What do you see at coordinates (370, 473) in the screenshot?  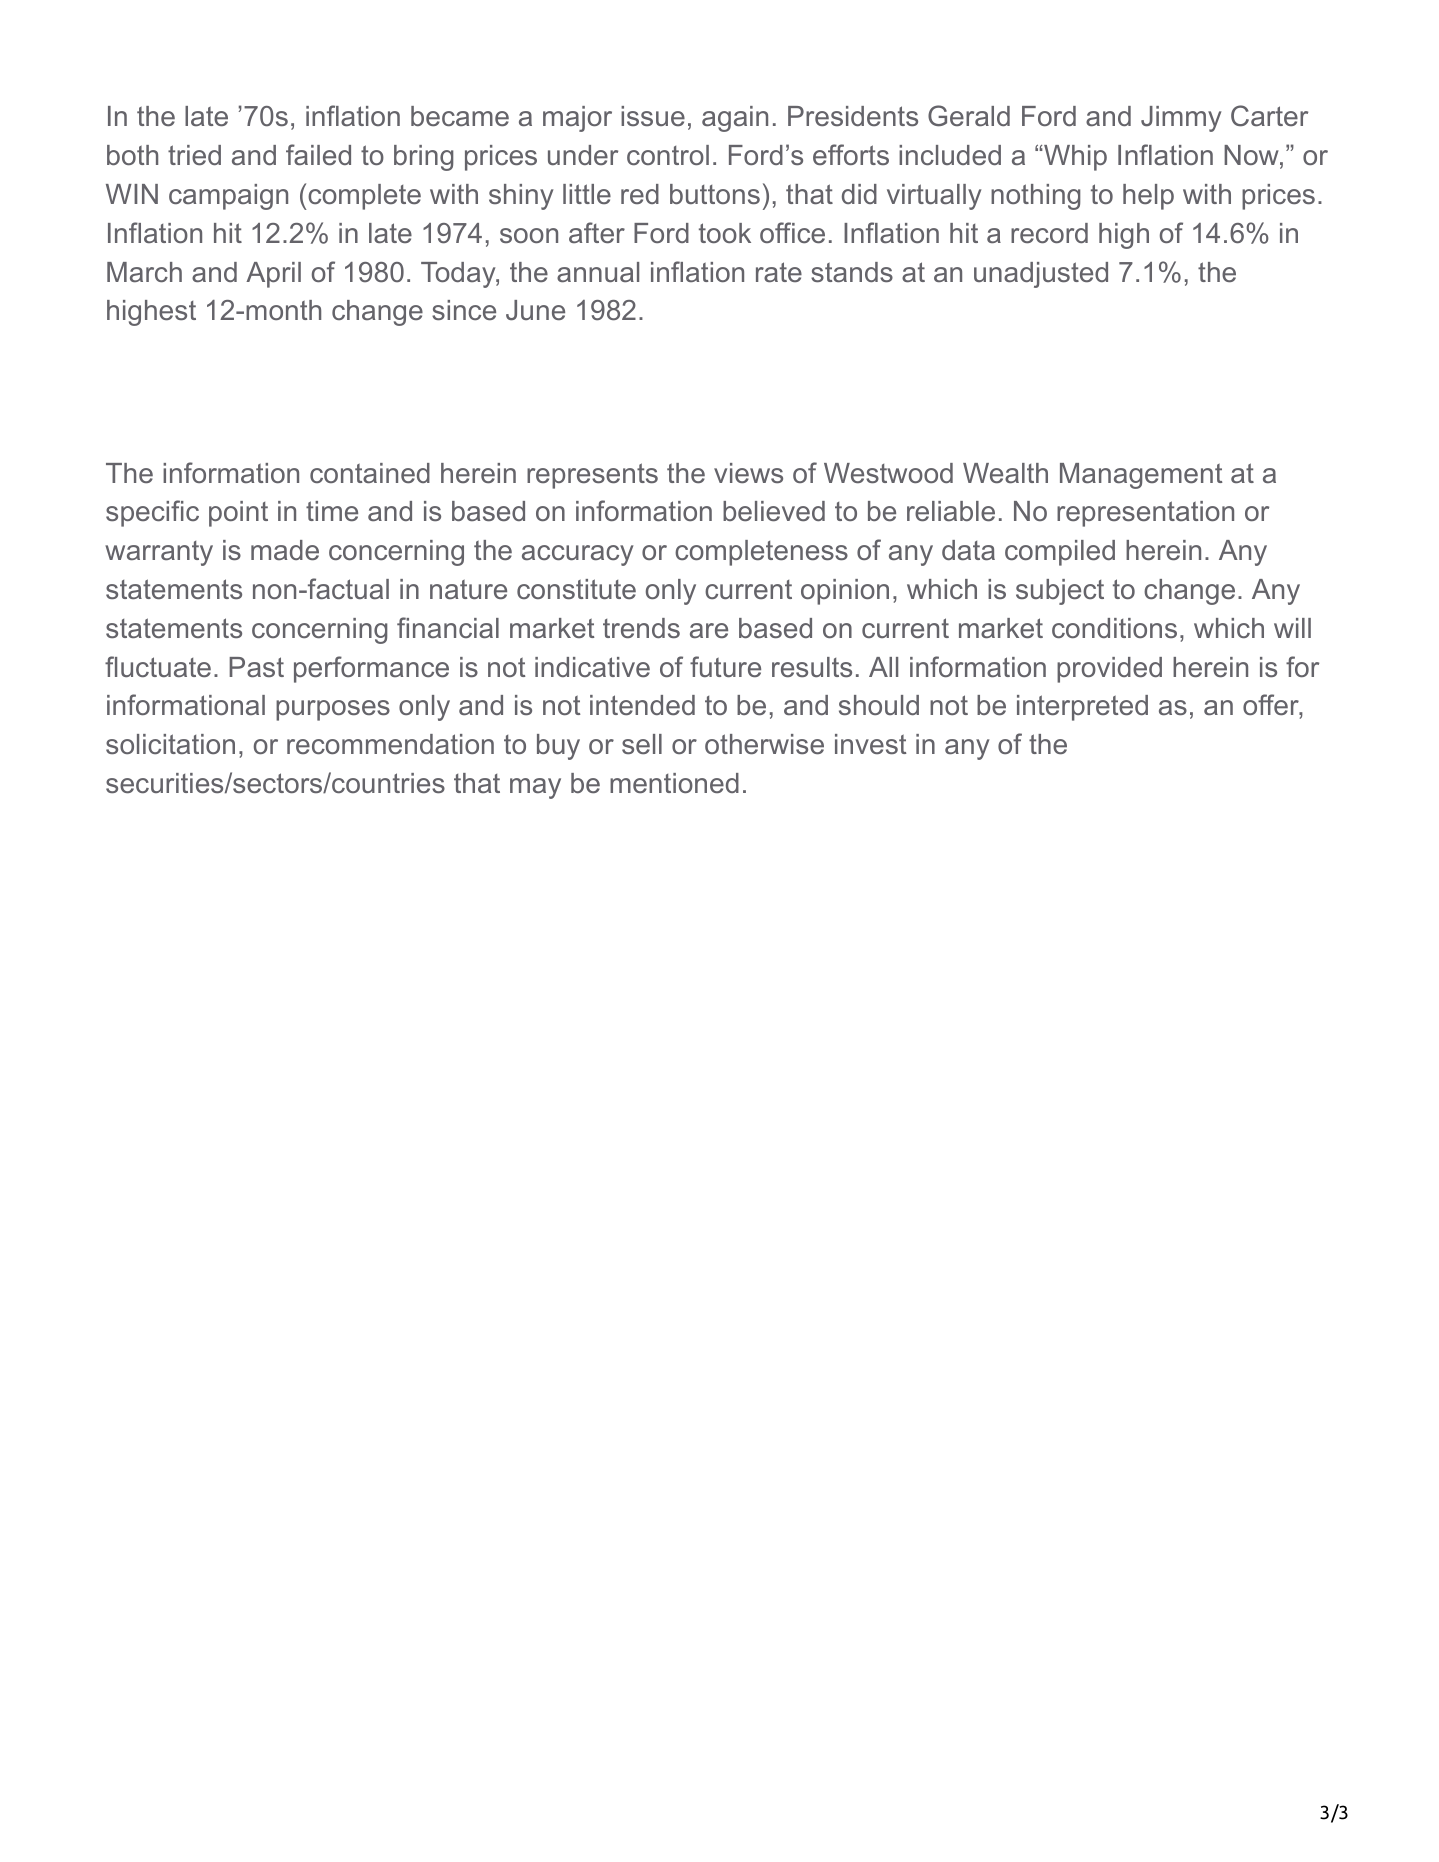 I see `contained` at bounding box center [370, 473].
